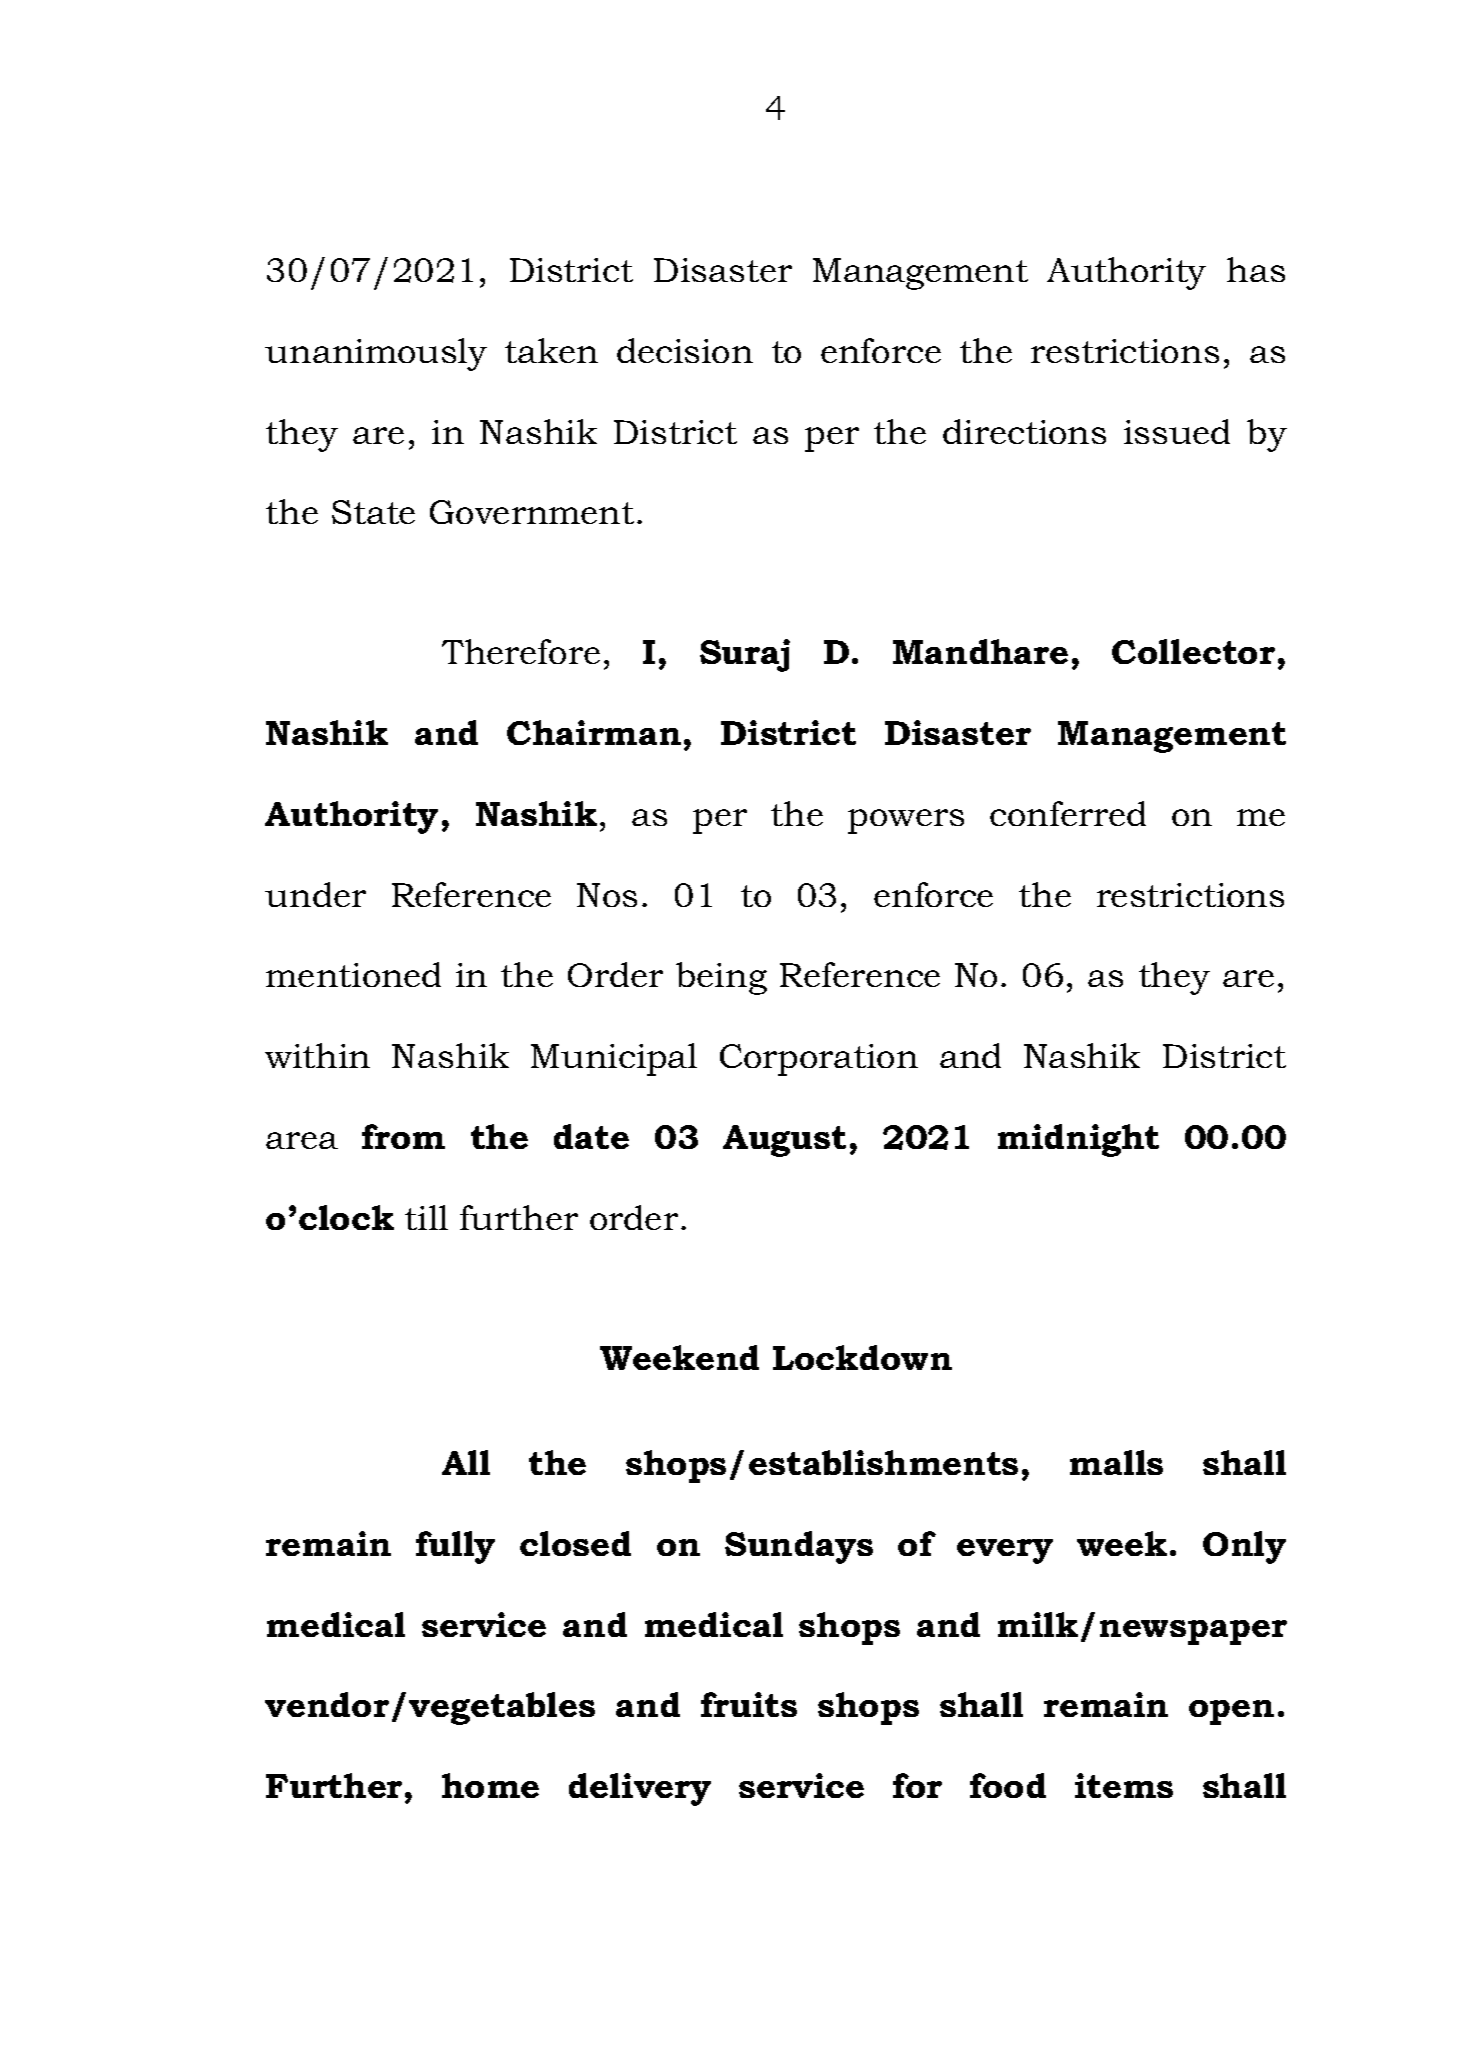 The height and width of the screenshot is (2070, 1464). Describe the element at coordinates (1068, 813) in the screenshot. I see `conferred` at that location.
